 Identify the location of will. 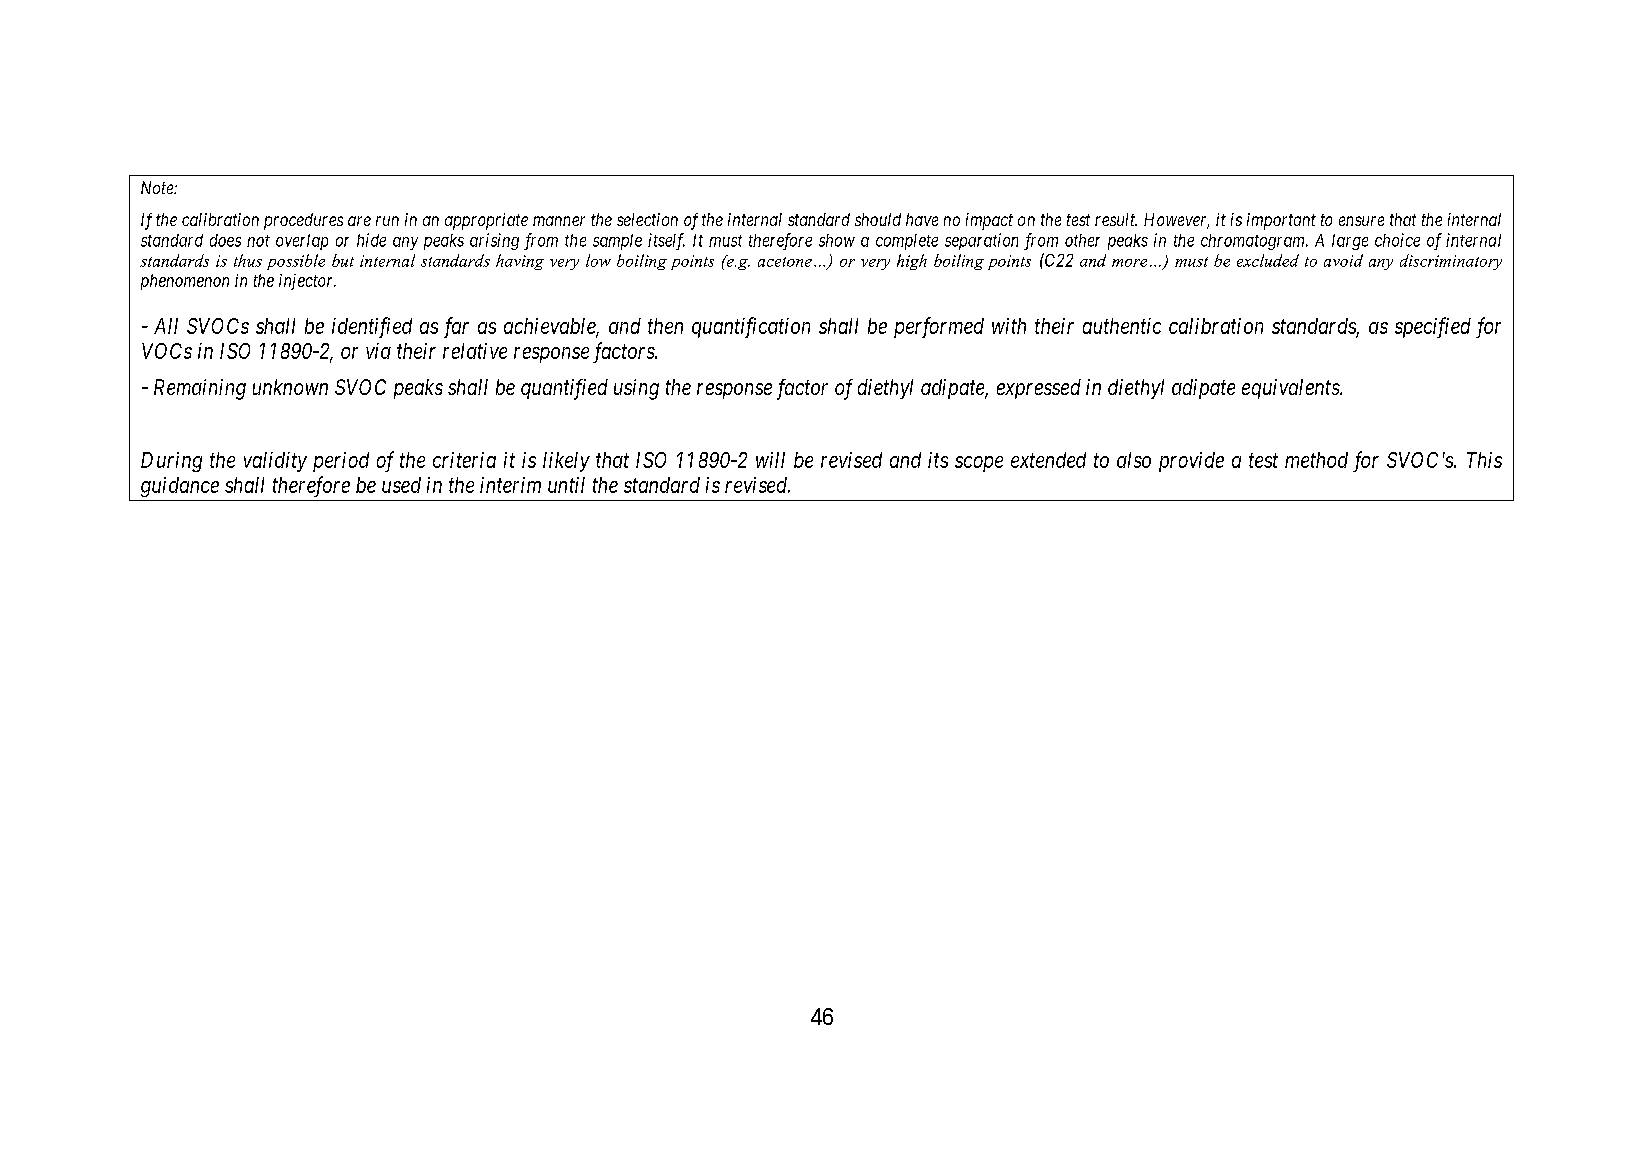
(770, 460).
